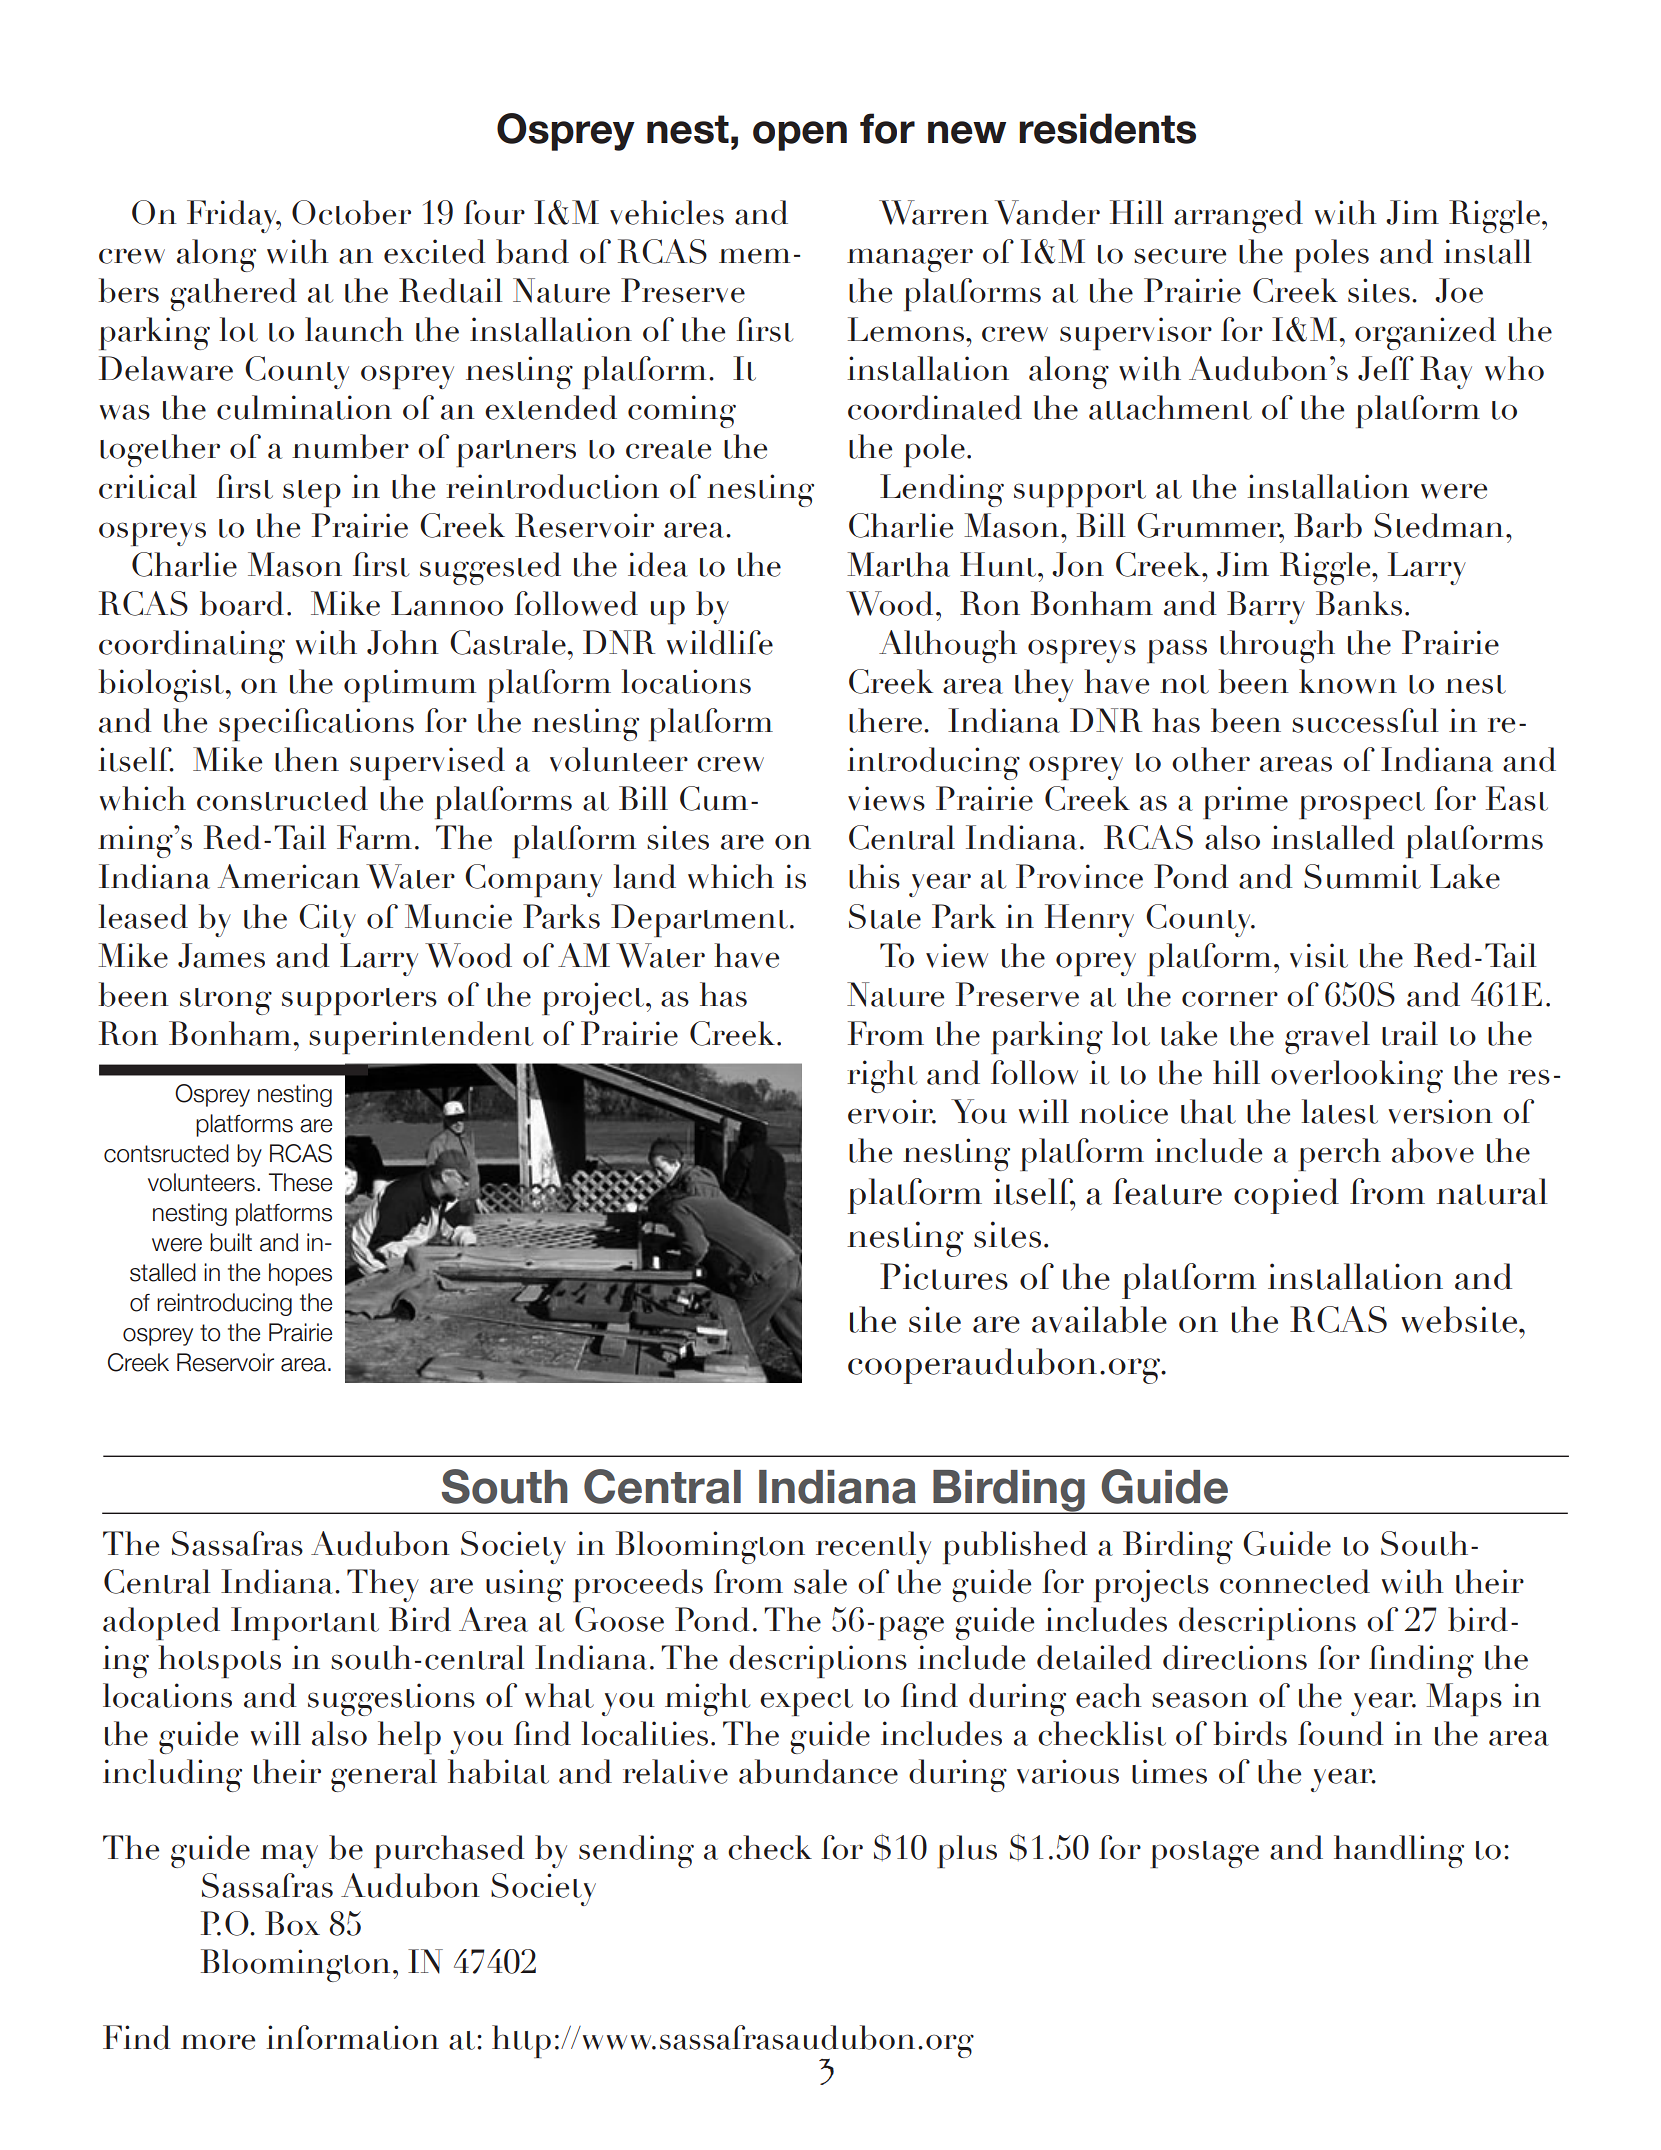 This document has height=2150, width=1661. Describe the element at coordinates (226, 1001) in the document. I see `strong` at that location.
